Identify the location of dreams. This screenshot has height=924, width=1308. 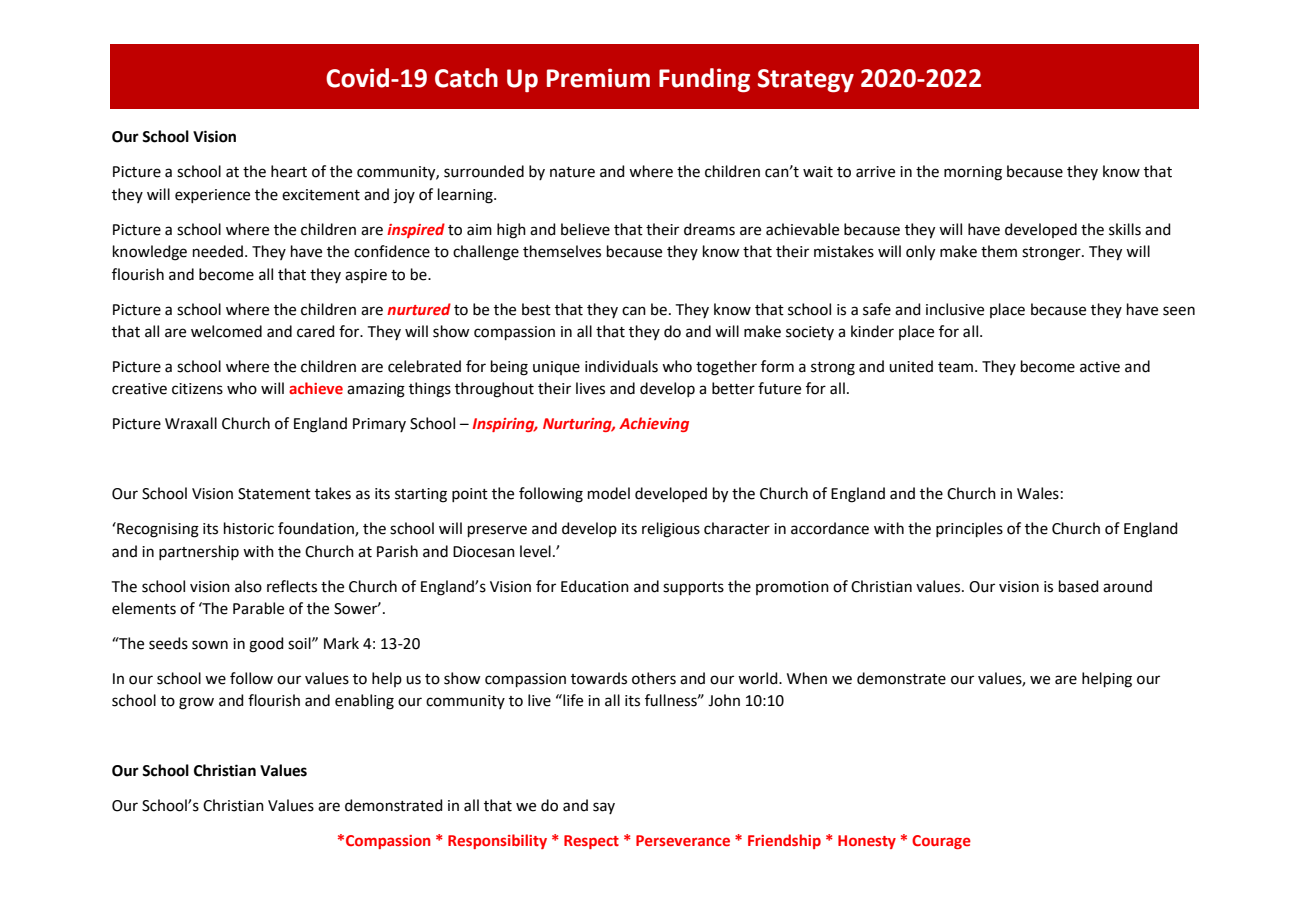
(709, 229).
